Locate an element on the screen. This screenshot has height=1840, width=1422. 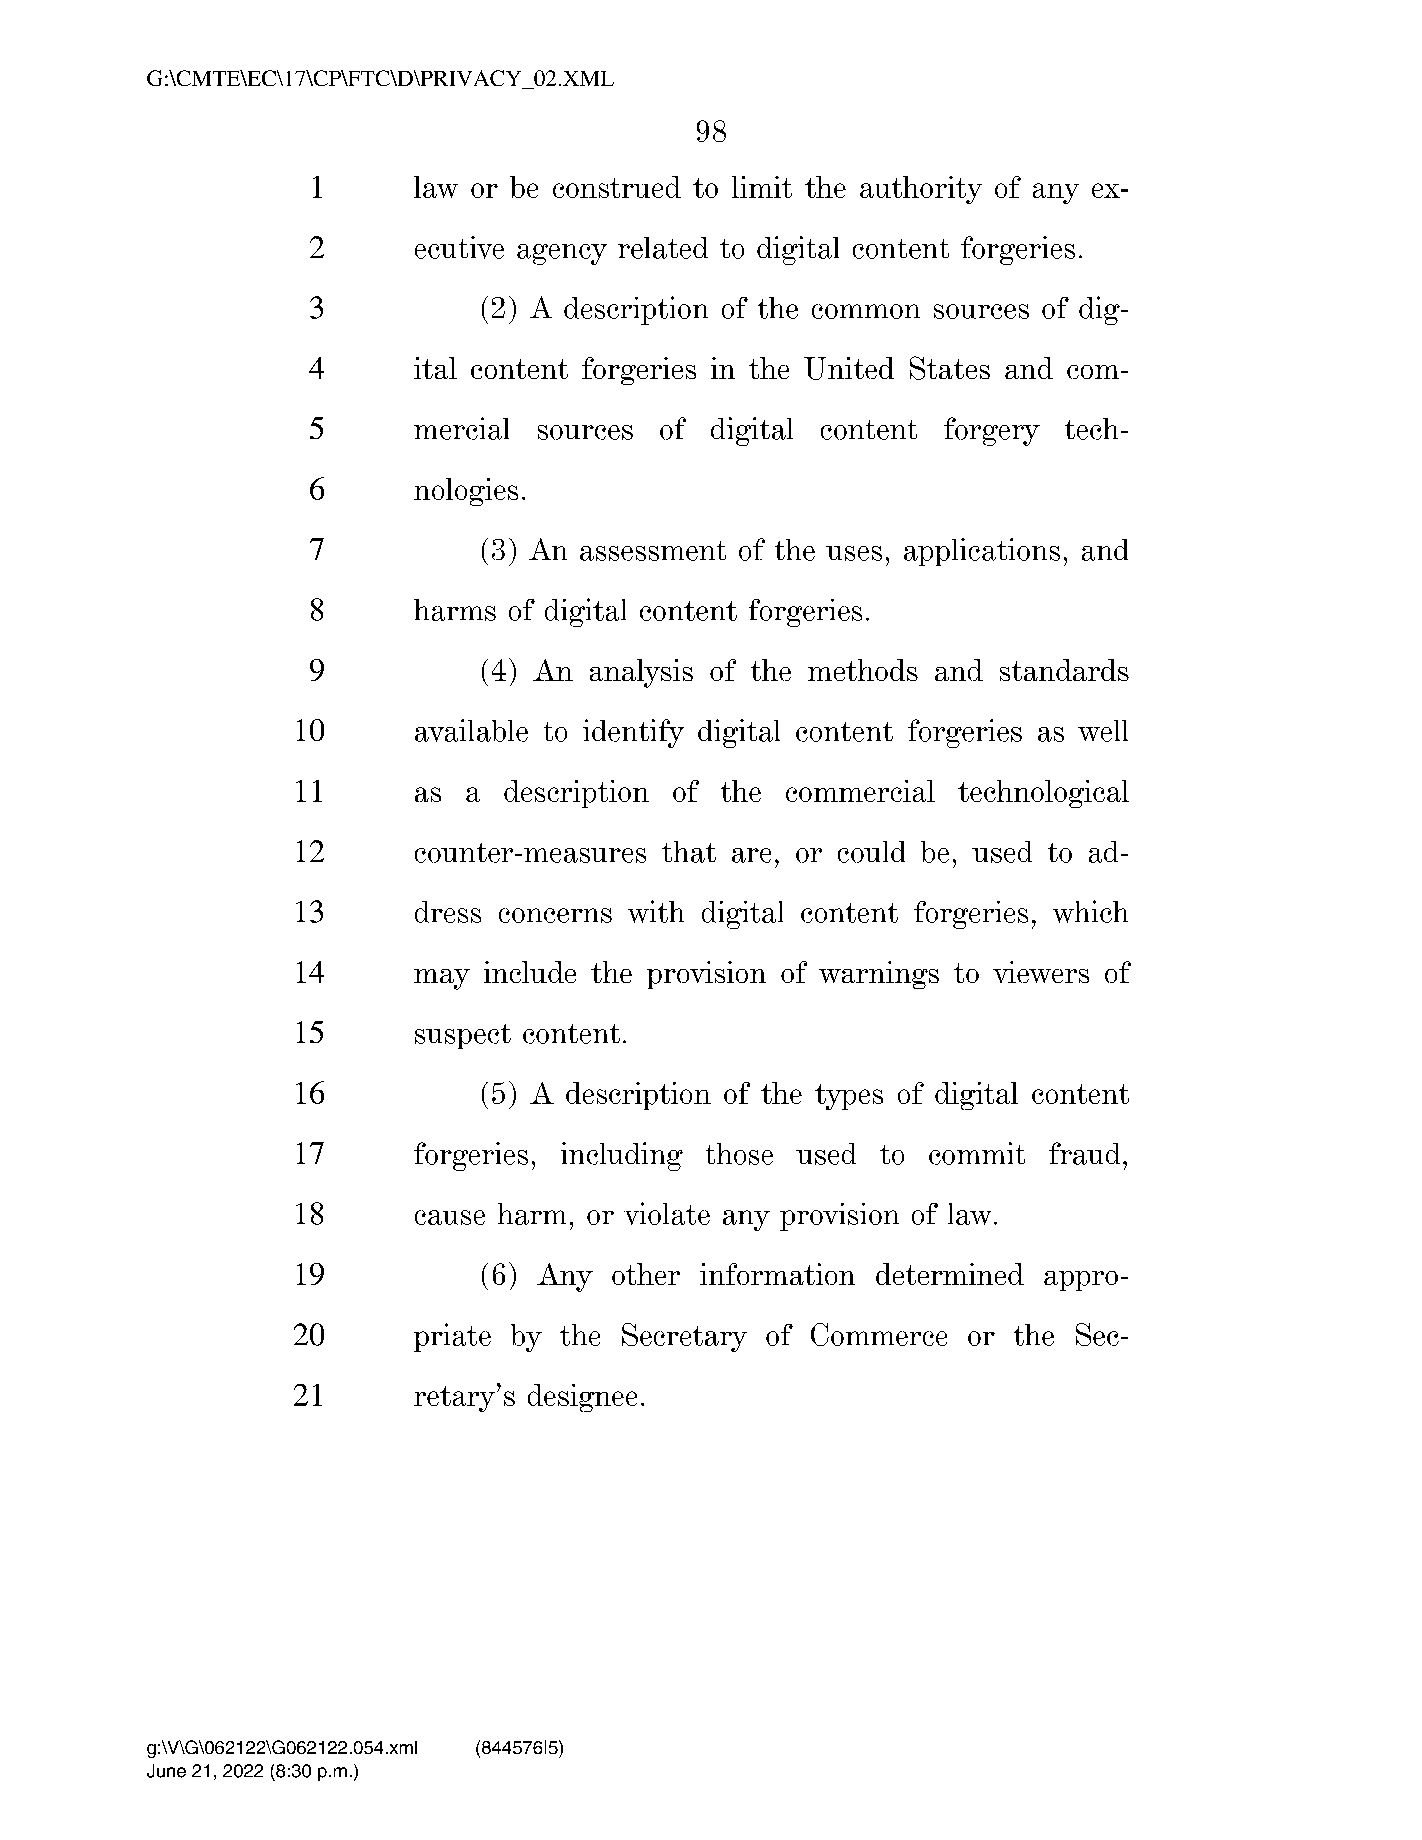
may is located at coordinates (442, 979).
